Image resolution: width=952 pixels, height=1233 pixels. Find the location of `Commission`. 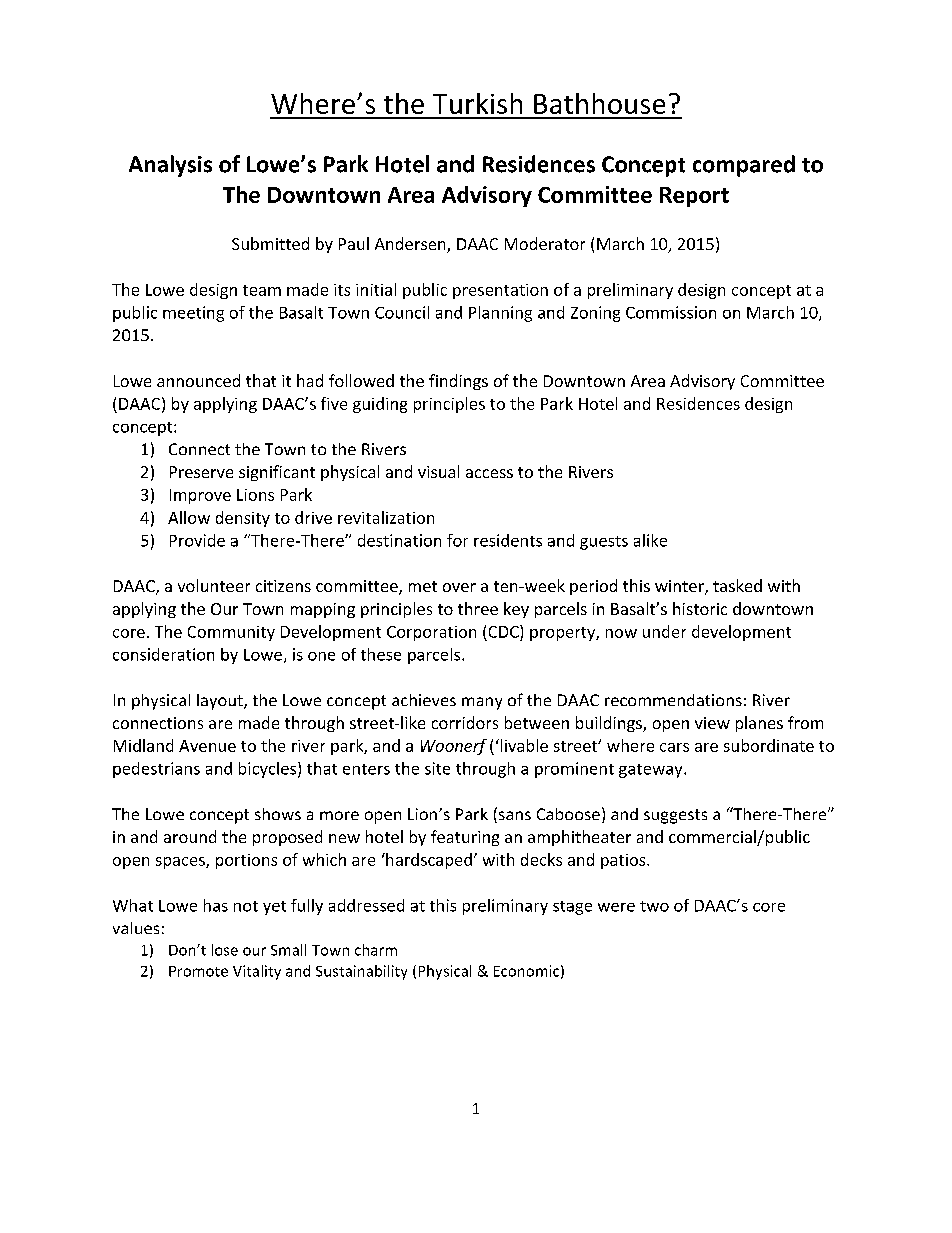

Commission is located at coordinates (671, 312).
